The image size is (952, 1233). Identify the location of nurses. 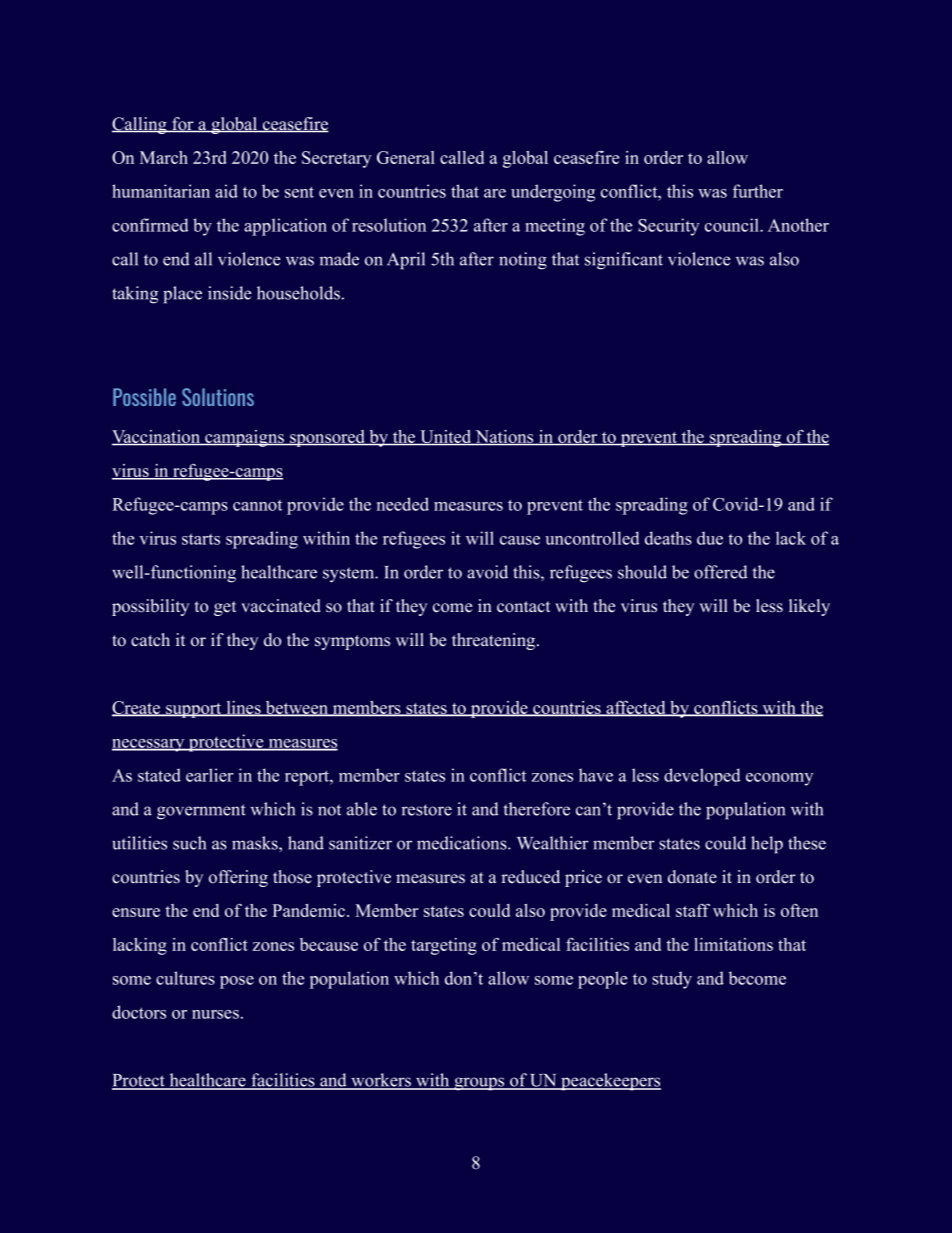
(215, 1014).
